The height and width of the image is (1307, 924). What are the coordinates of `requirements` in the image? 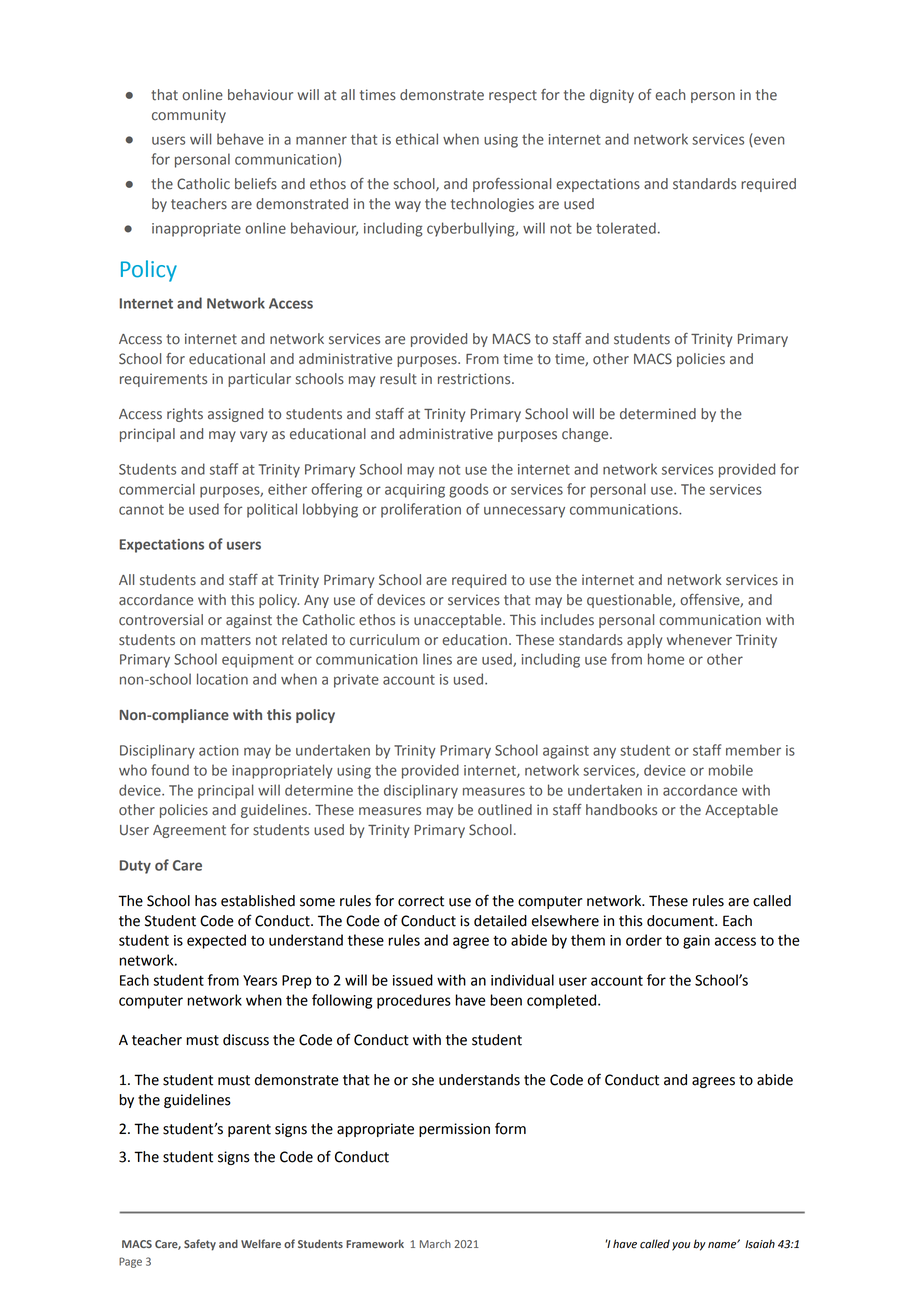 It's located at (163, 380).
